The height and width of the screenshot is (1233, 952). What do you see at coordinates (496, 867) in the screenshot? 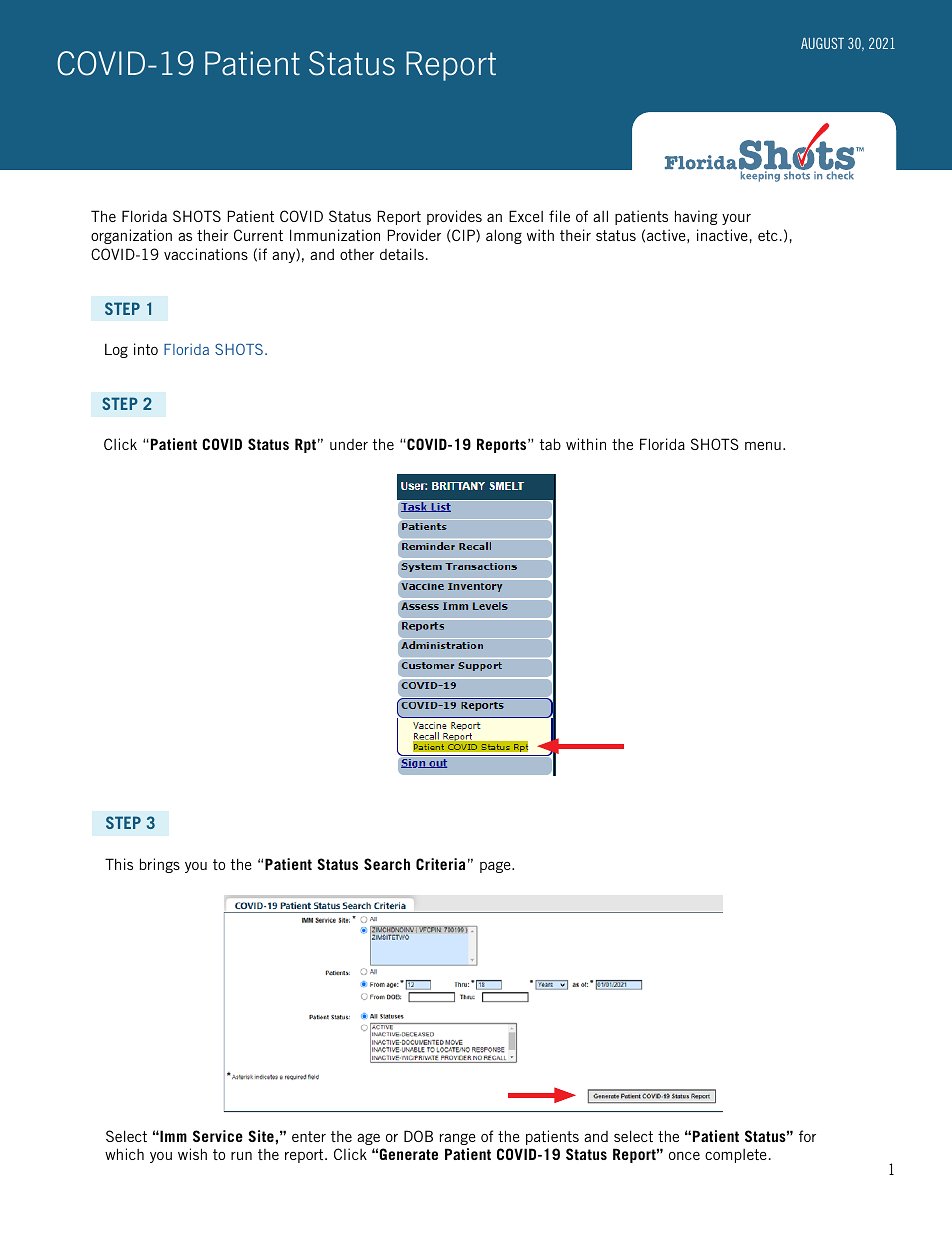
I see `page` at bounding box center [496, 867].
